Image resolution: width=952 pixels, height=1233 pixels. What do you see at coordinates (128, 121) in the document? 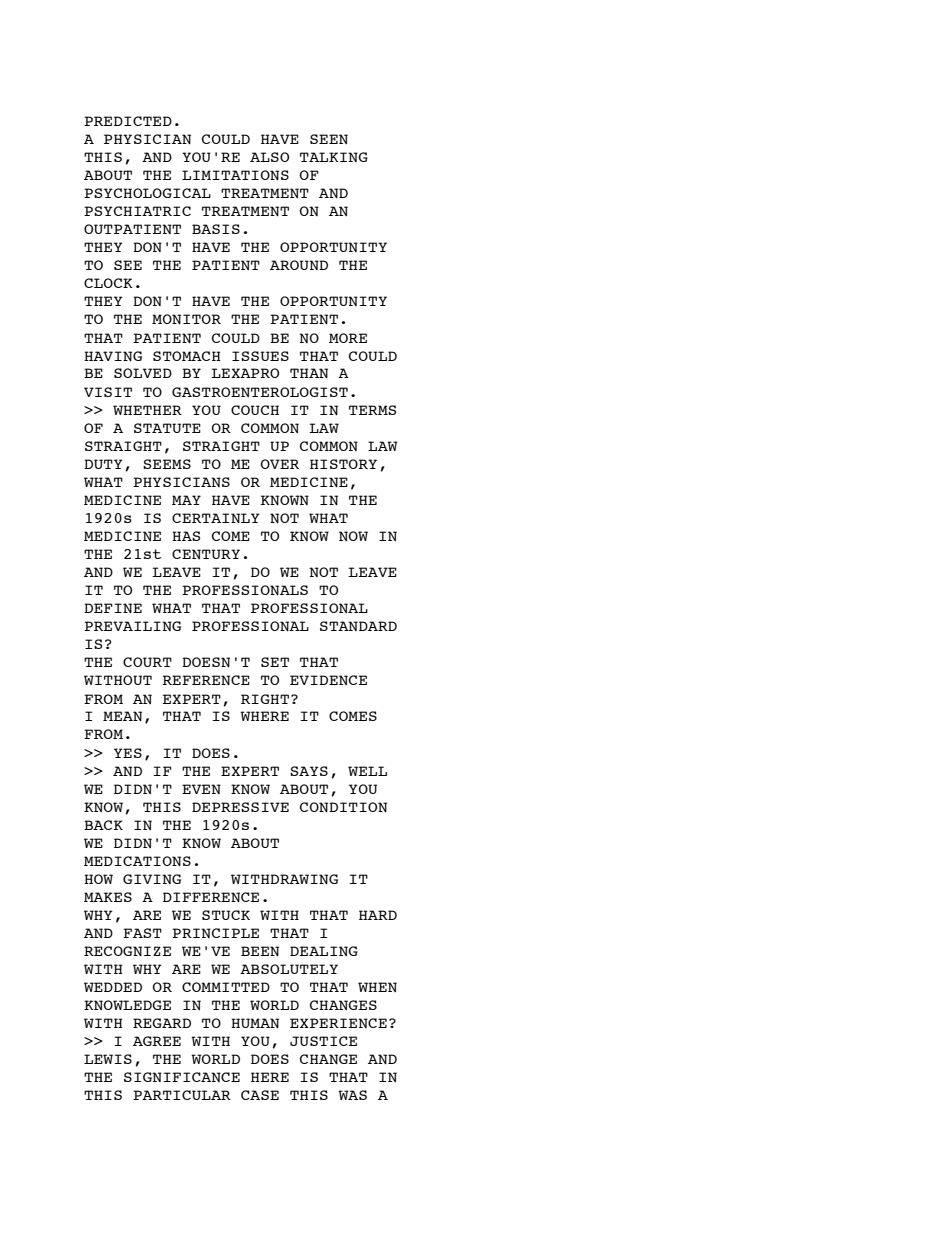
I see `PREDICTED` at bounding box center [128, 121].
